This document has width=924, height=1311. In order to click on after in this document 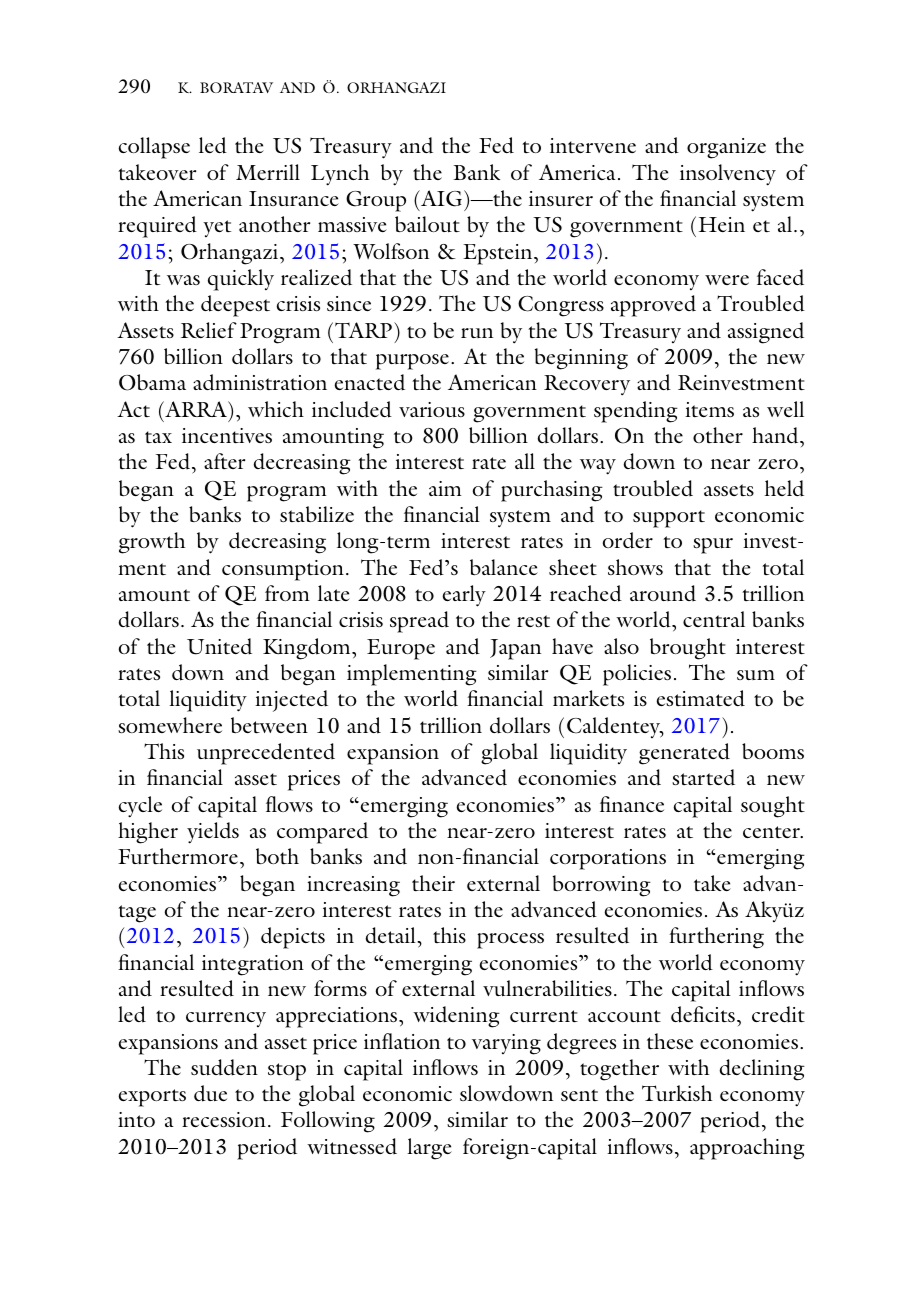, I will do `click(224, 461)`.
